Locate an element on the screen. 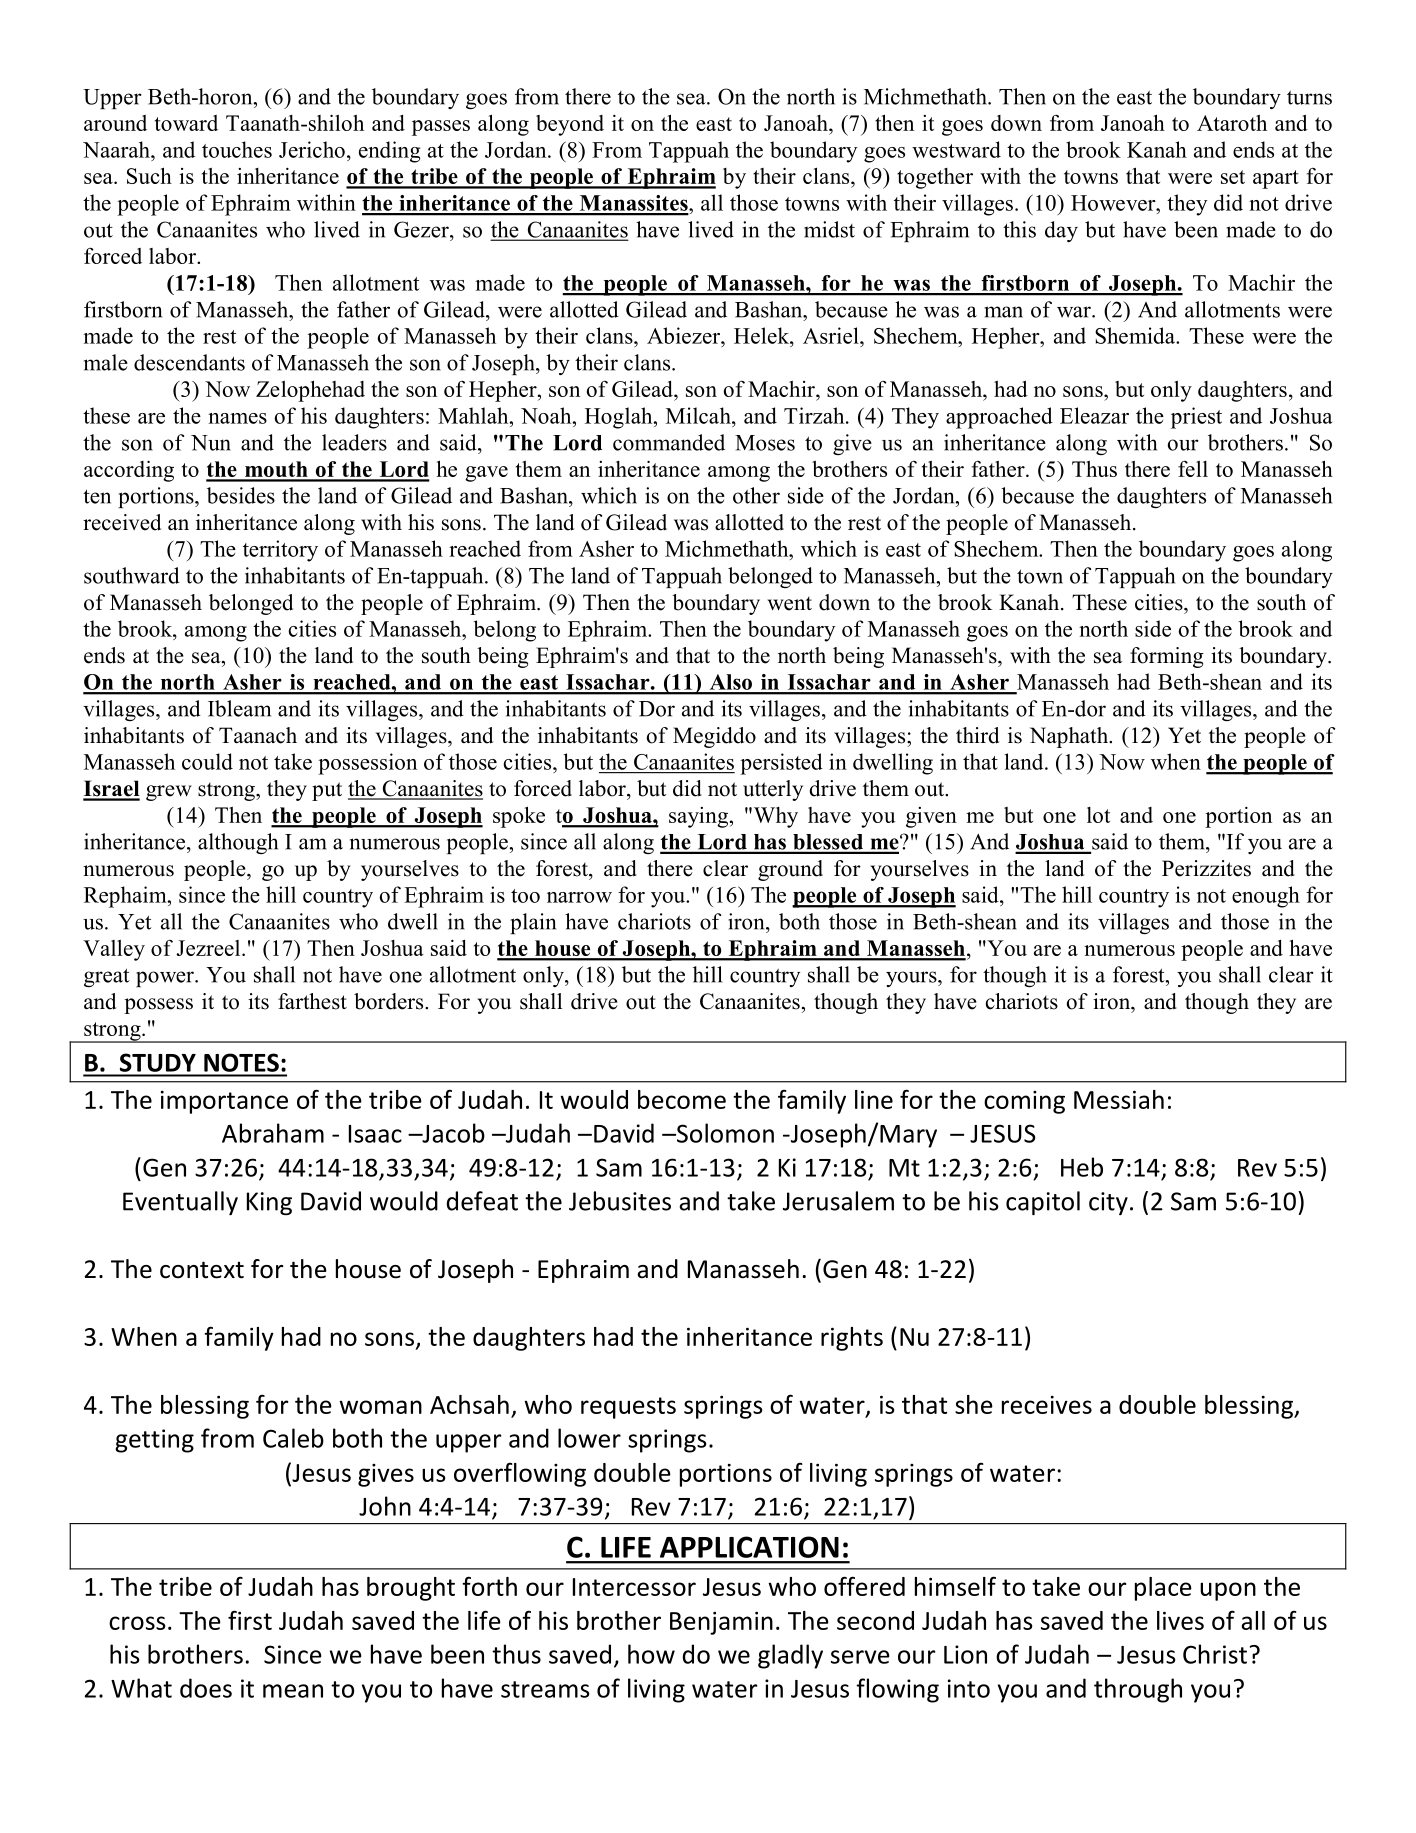 Image resolution: width=1416 pixels, height=1833 pixels. set is located at coordinates (1233, 177).
